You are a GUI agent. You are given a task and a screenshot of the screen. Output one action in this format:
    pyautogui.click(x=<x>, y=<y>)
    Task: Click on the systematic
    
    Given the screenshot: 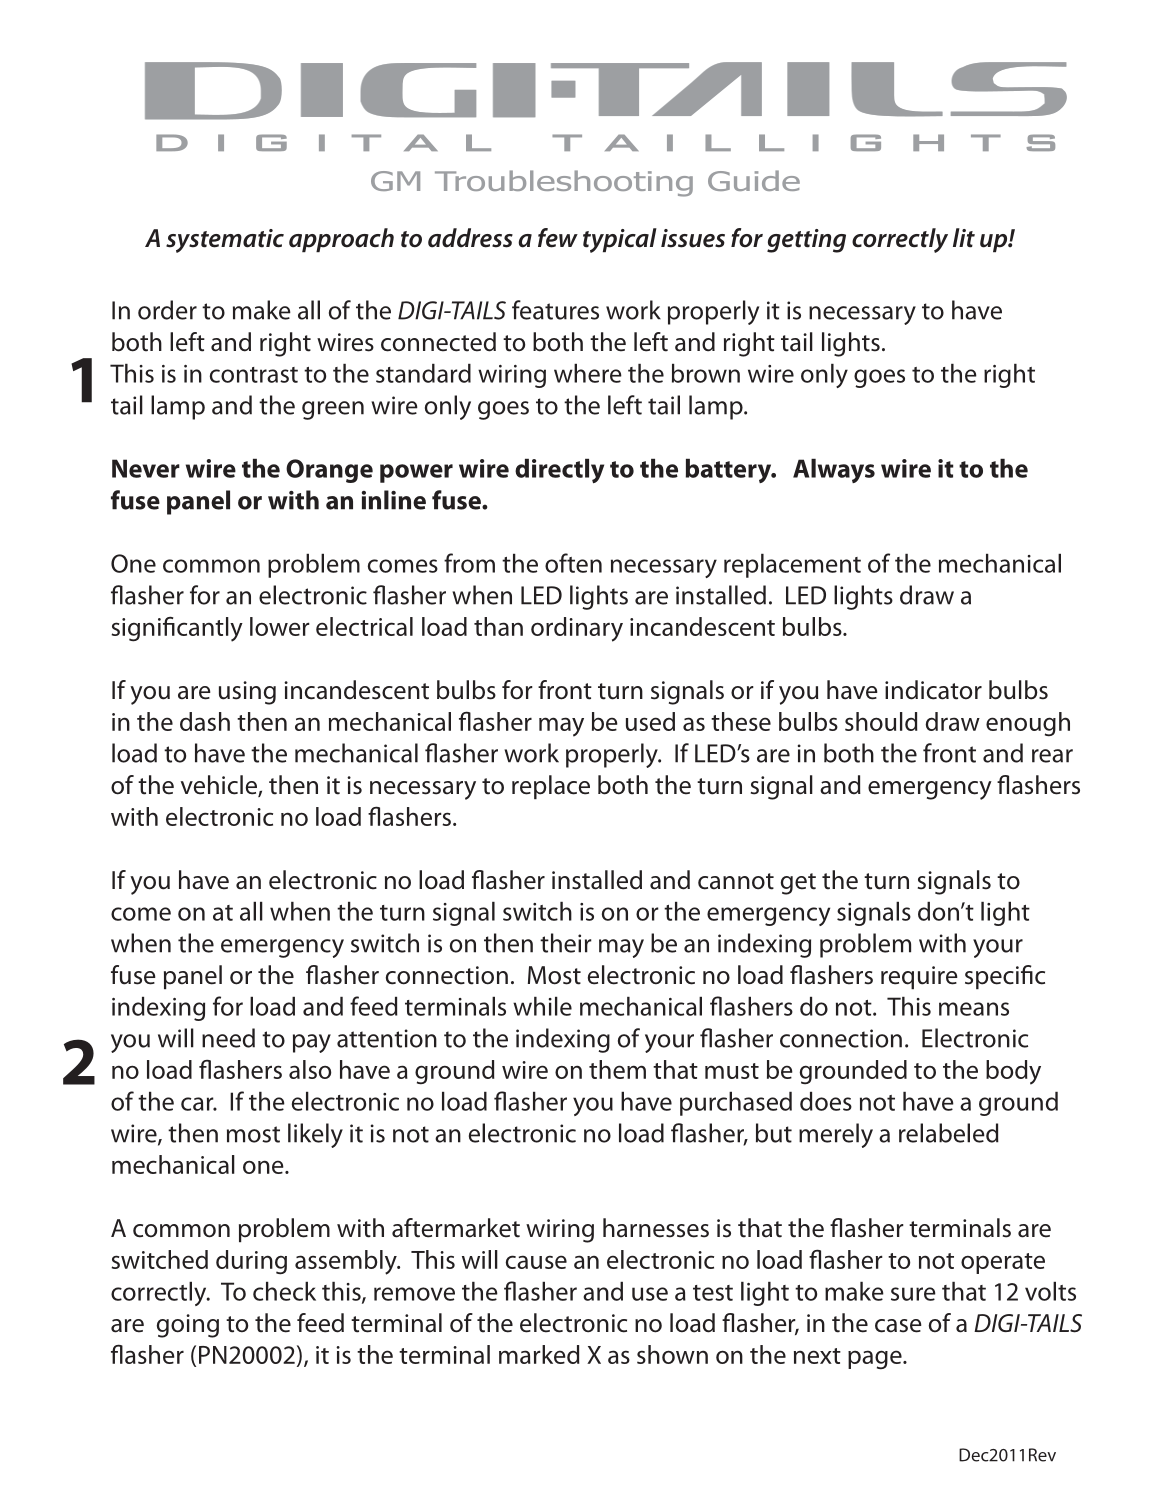 What is the action you would take?
    pyautogui.click(x=225, y=241)
